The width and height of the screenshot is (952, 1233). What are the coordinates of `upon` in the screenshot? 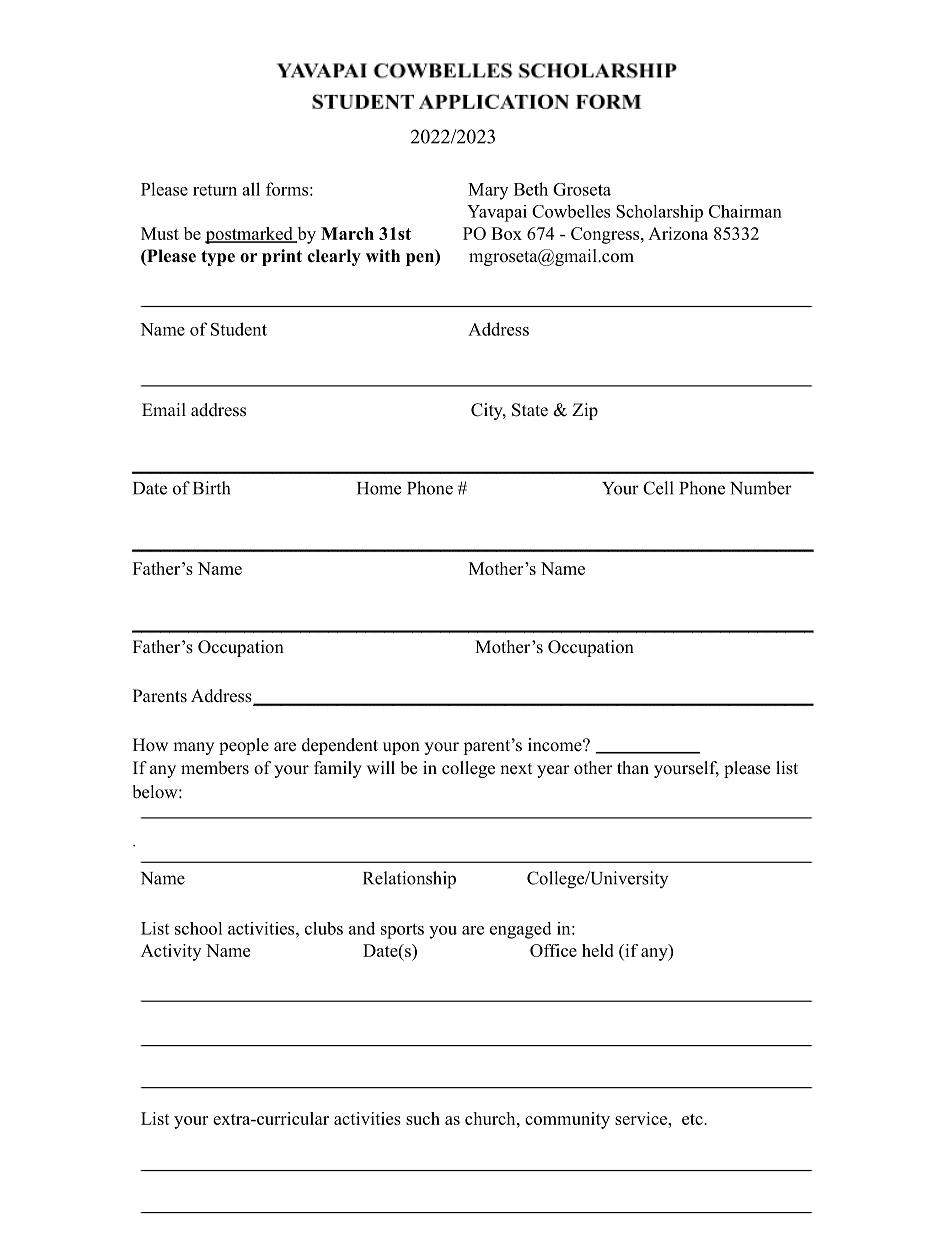 It's located at (401, 748).
